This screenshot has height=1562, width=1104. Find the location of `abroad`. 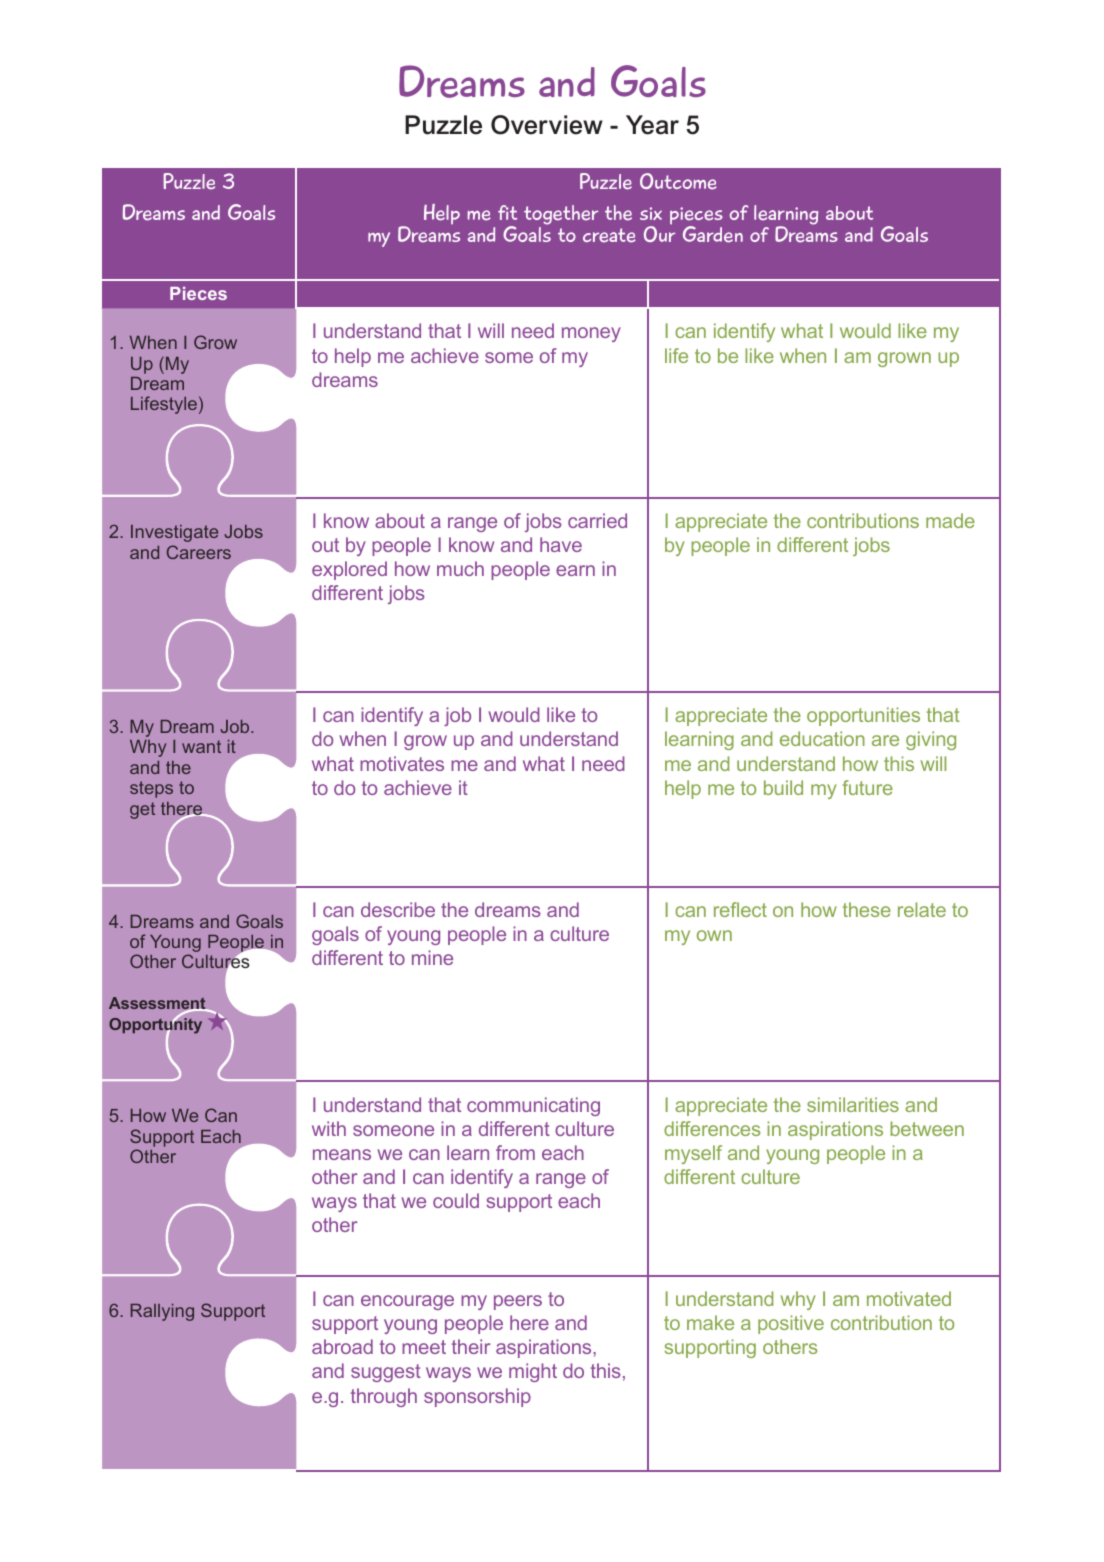

abroad is located at coordinates (342, 1346).
